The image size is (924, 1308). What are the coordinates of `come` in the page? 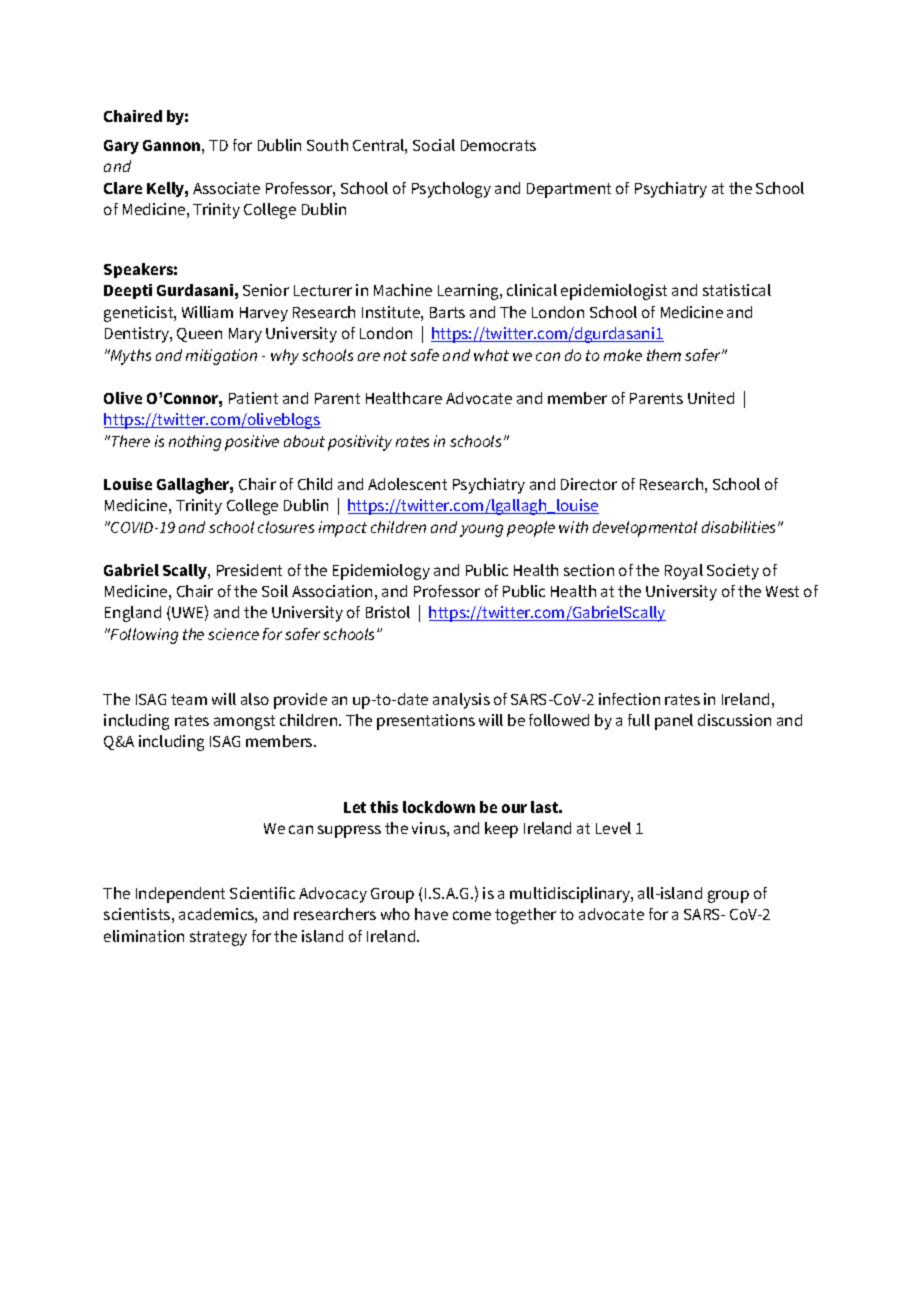 It's located at (472, 915).
